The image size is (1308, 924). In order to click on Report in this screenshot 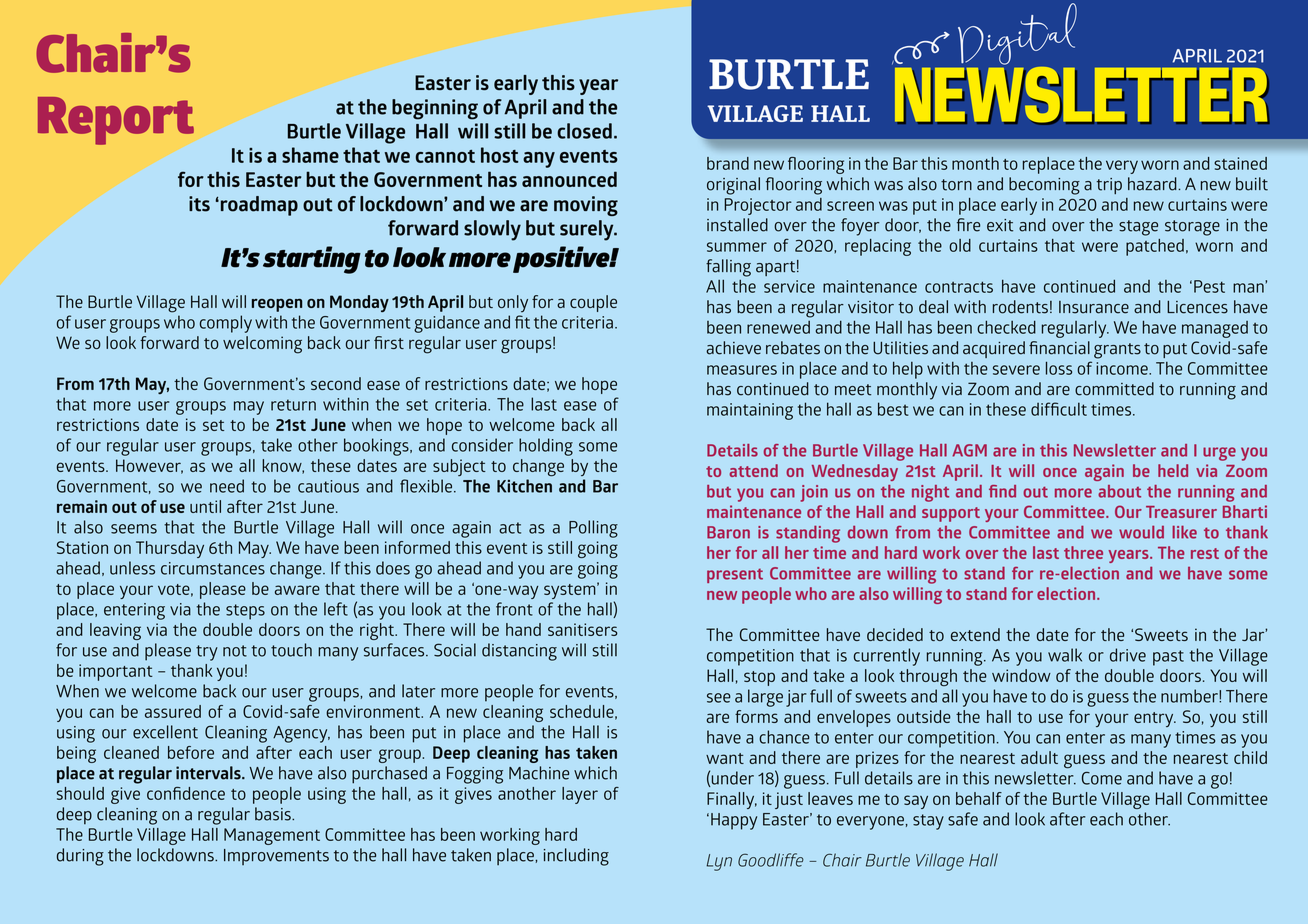, I will do `click(116, 121)`.
